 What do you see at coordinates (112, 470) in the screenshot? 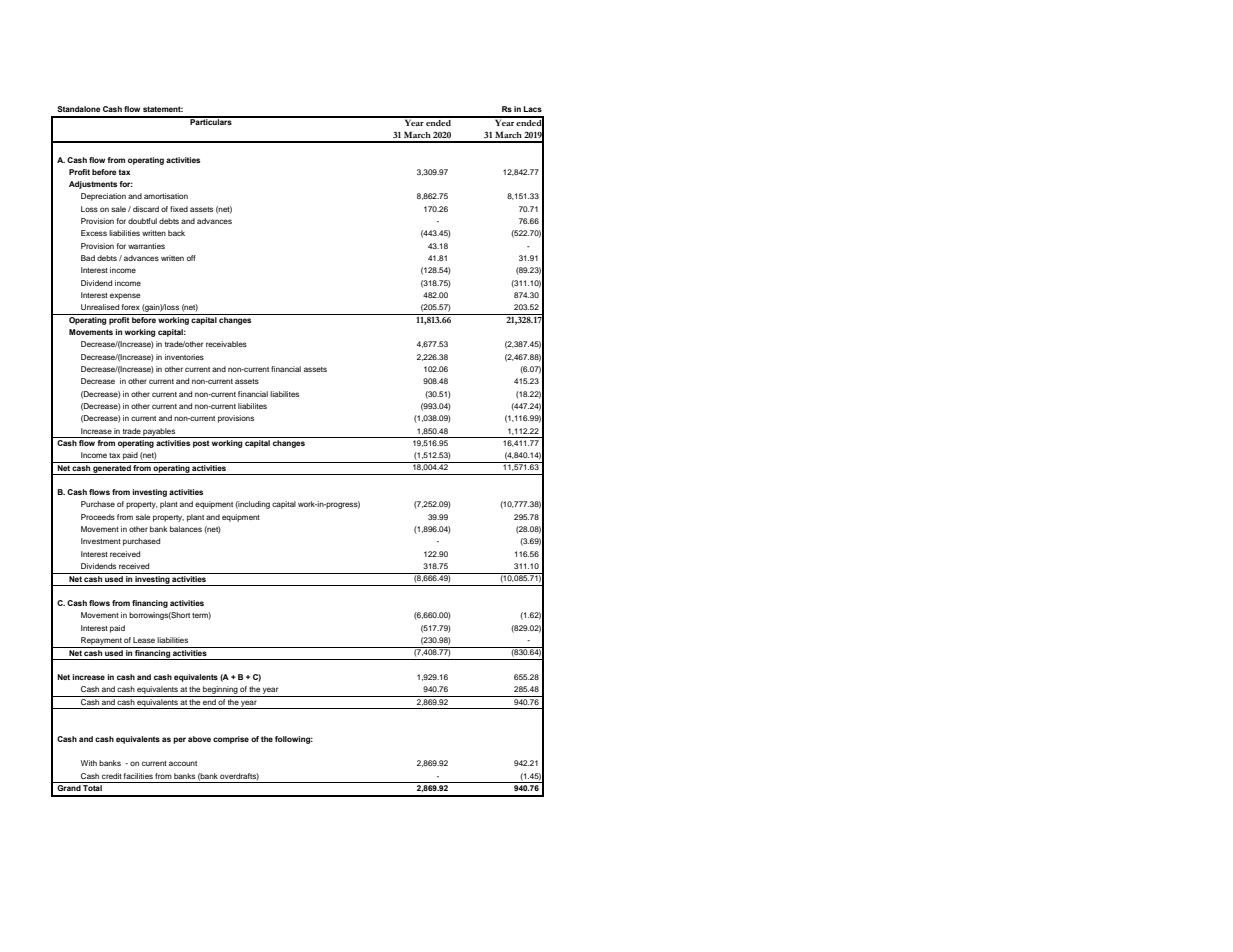
I see `generated` at bounding box center [112, 470].
